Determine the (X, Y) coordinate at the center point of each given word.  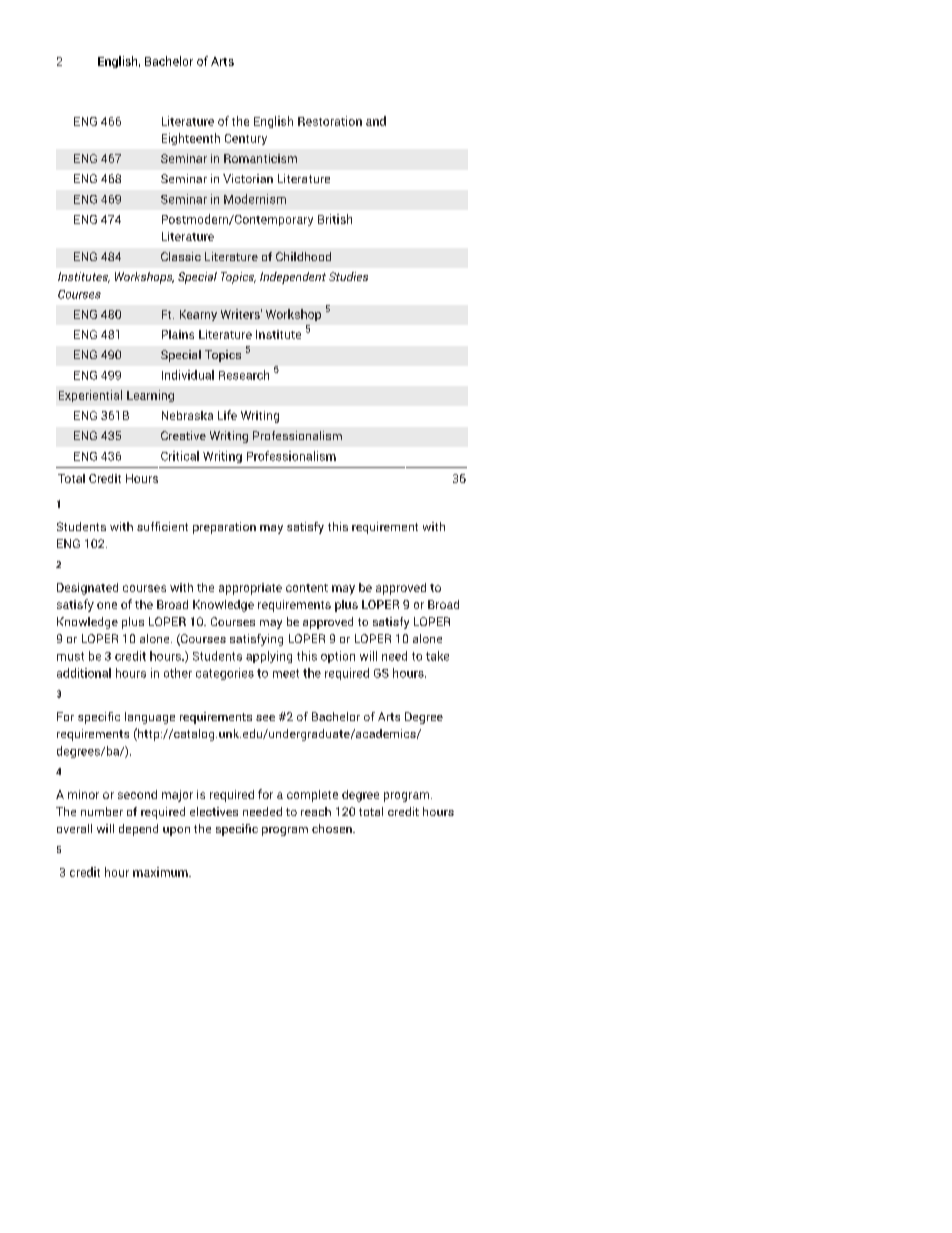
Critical (180, 456)
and (376, 121)
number (102, 811)
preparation (224, 528)
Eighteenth (191, 139)
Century (246, 139)
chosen (333, 828)
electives (214, 811)
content (307, 588)
